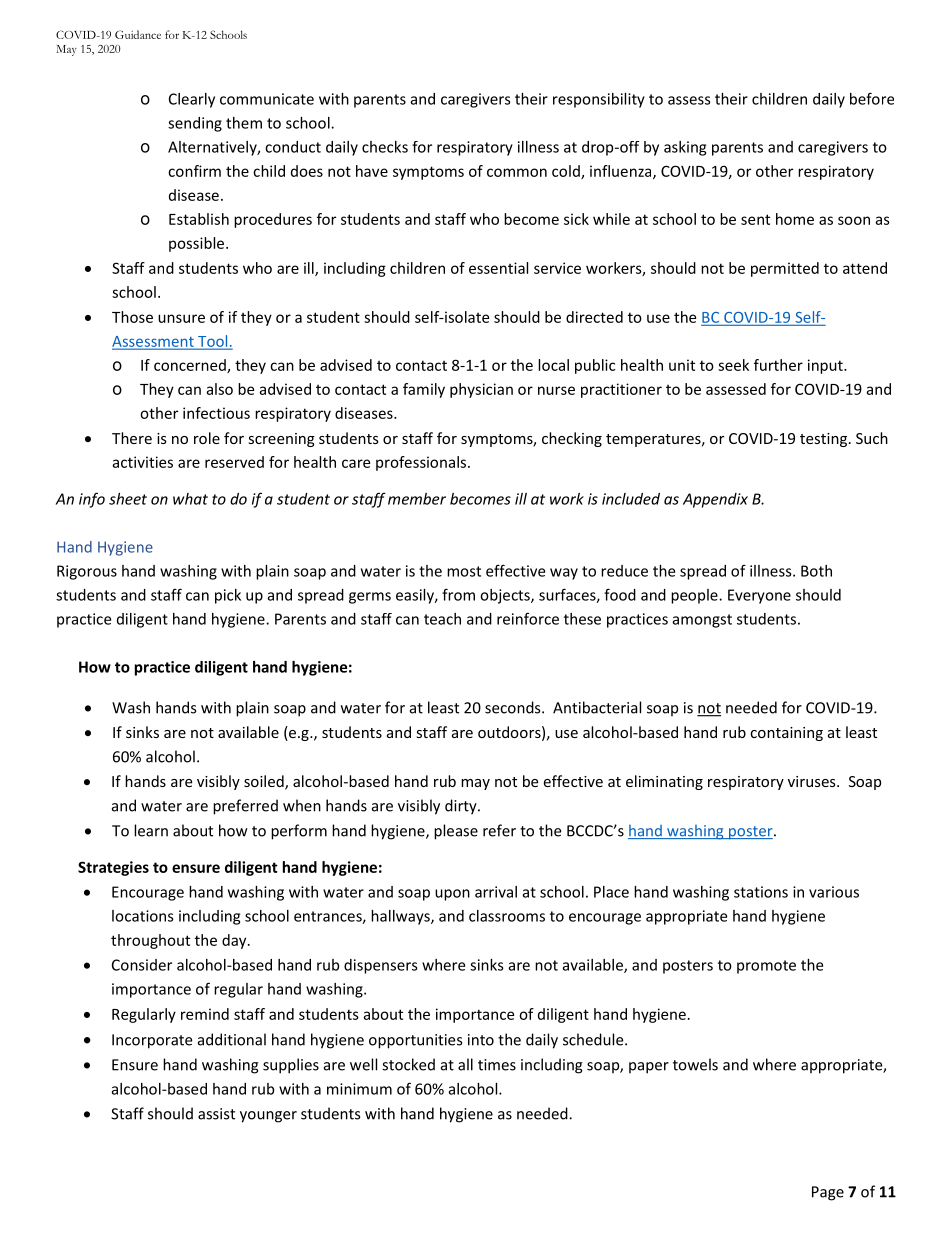 The image size is (952, 1233). Describe the element at coordinates (759, 596) in the screenshot. I see `Everyone` at that location.
